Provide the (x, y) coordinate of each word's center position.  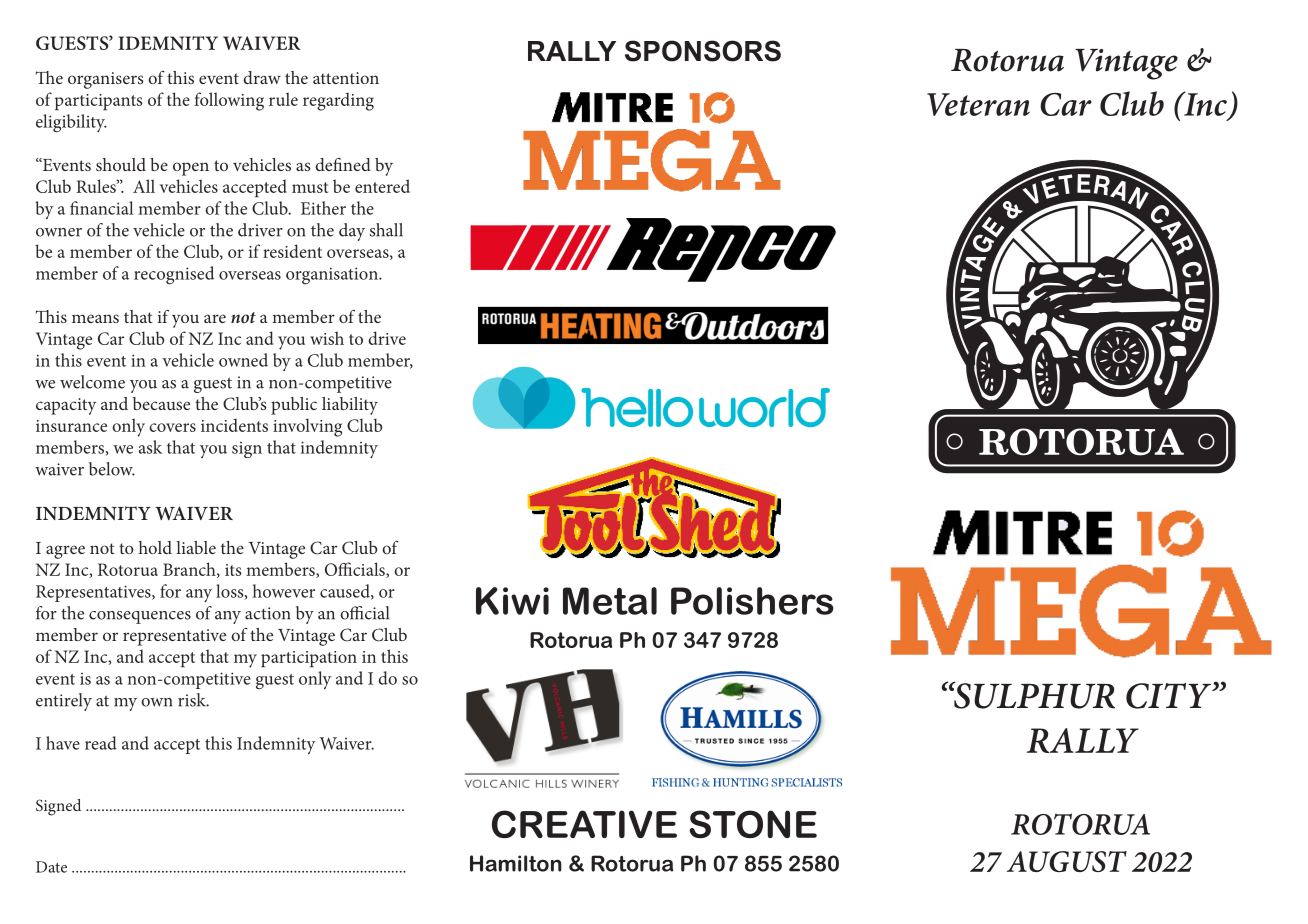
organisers (106, 80)
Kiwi (512, 601)
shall (386, 230)
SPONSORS (703, 51)
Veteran (978, 104)
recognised (174, 275)
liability (350, 406)
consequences (140, 617)
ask (150, 447)
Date (51, 867)
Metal (610, 601)
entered (382, 186)
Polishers (752, 601)
